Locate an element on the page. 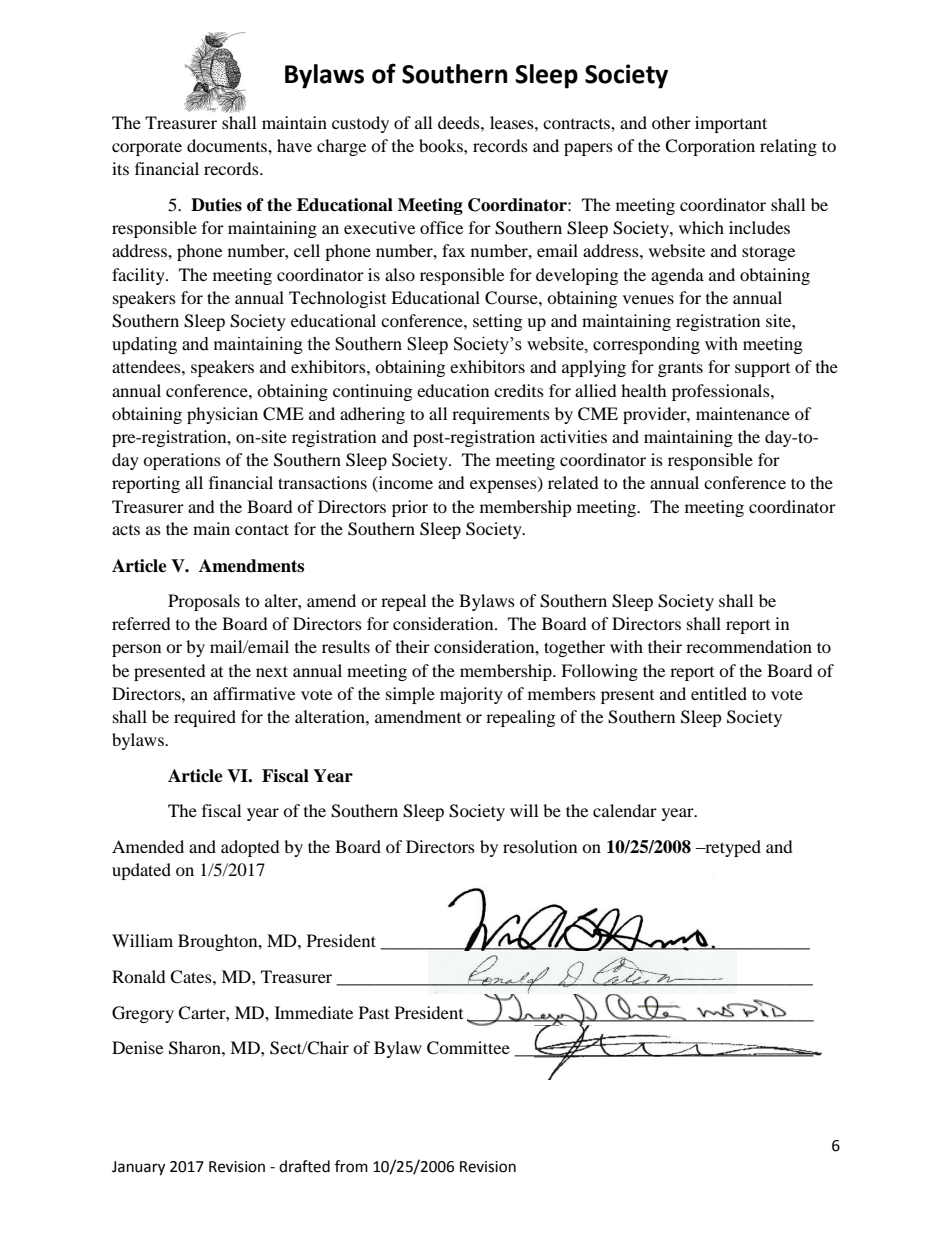  recommendation is located at coordinates (749, 646).
